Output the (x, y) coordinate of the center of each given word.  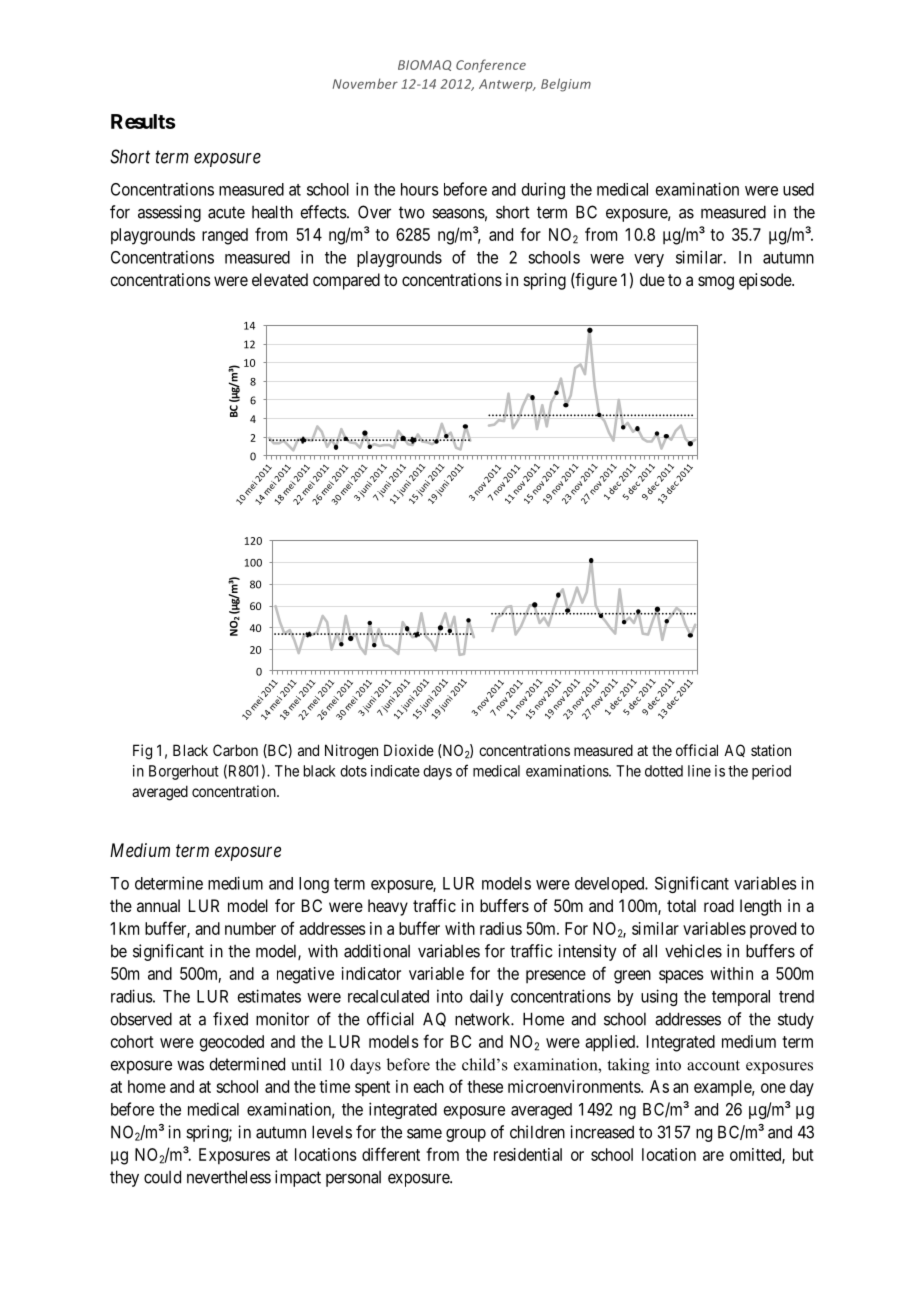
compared (346, 281)
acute (226, 212)
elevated (280, 279)
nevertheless (229, 1177)
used (798, 189)
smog (716, 283)
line (699, 771)
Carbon (235, 750)
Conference (491, 66)
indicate (395, 771)
